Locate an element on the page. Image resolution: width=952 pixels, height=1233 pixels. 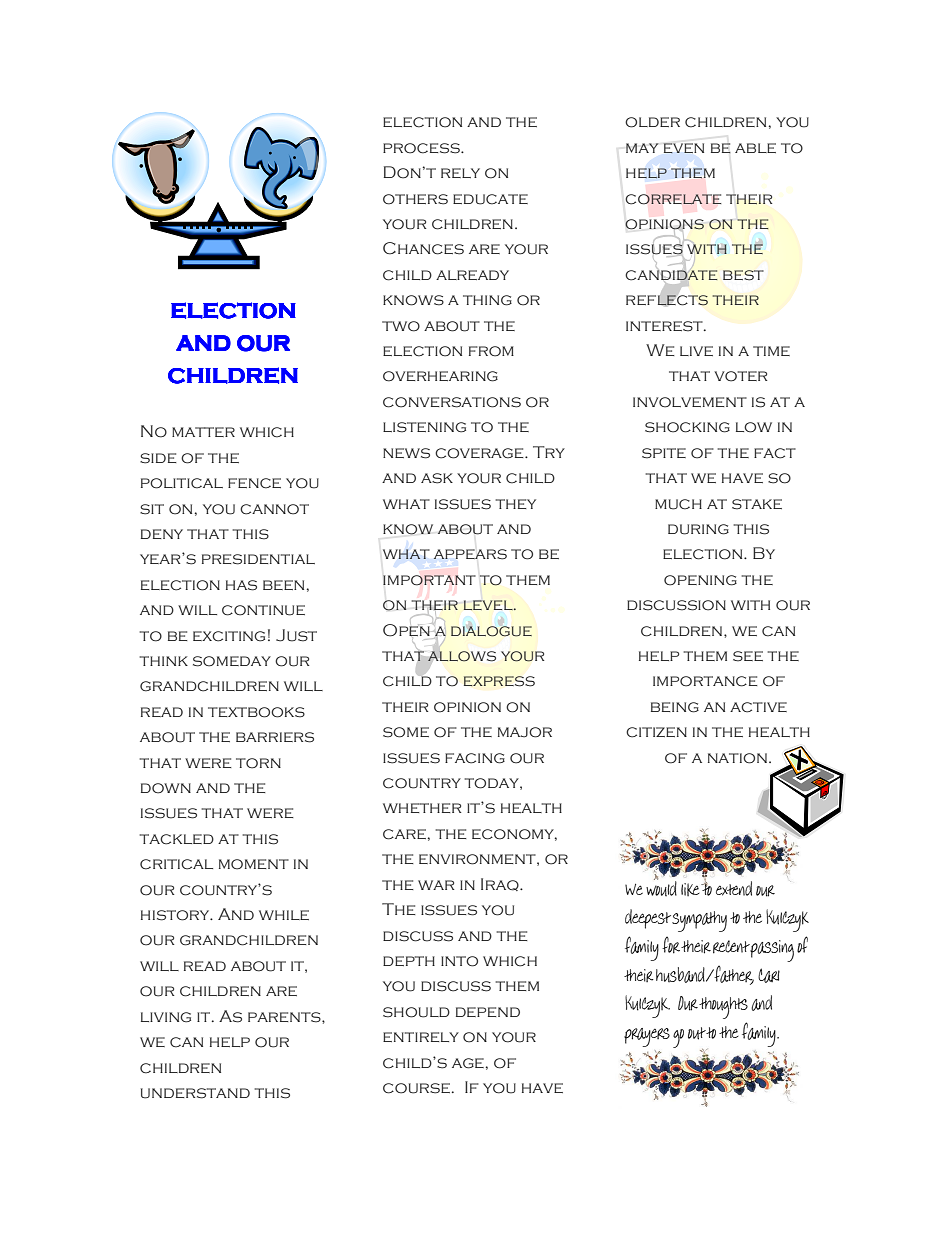
prayers is located at coordinates (647, 1037).
